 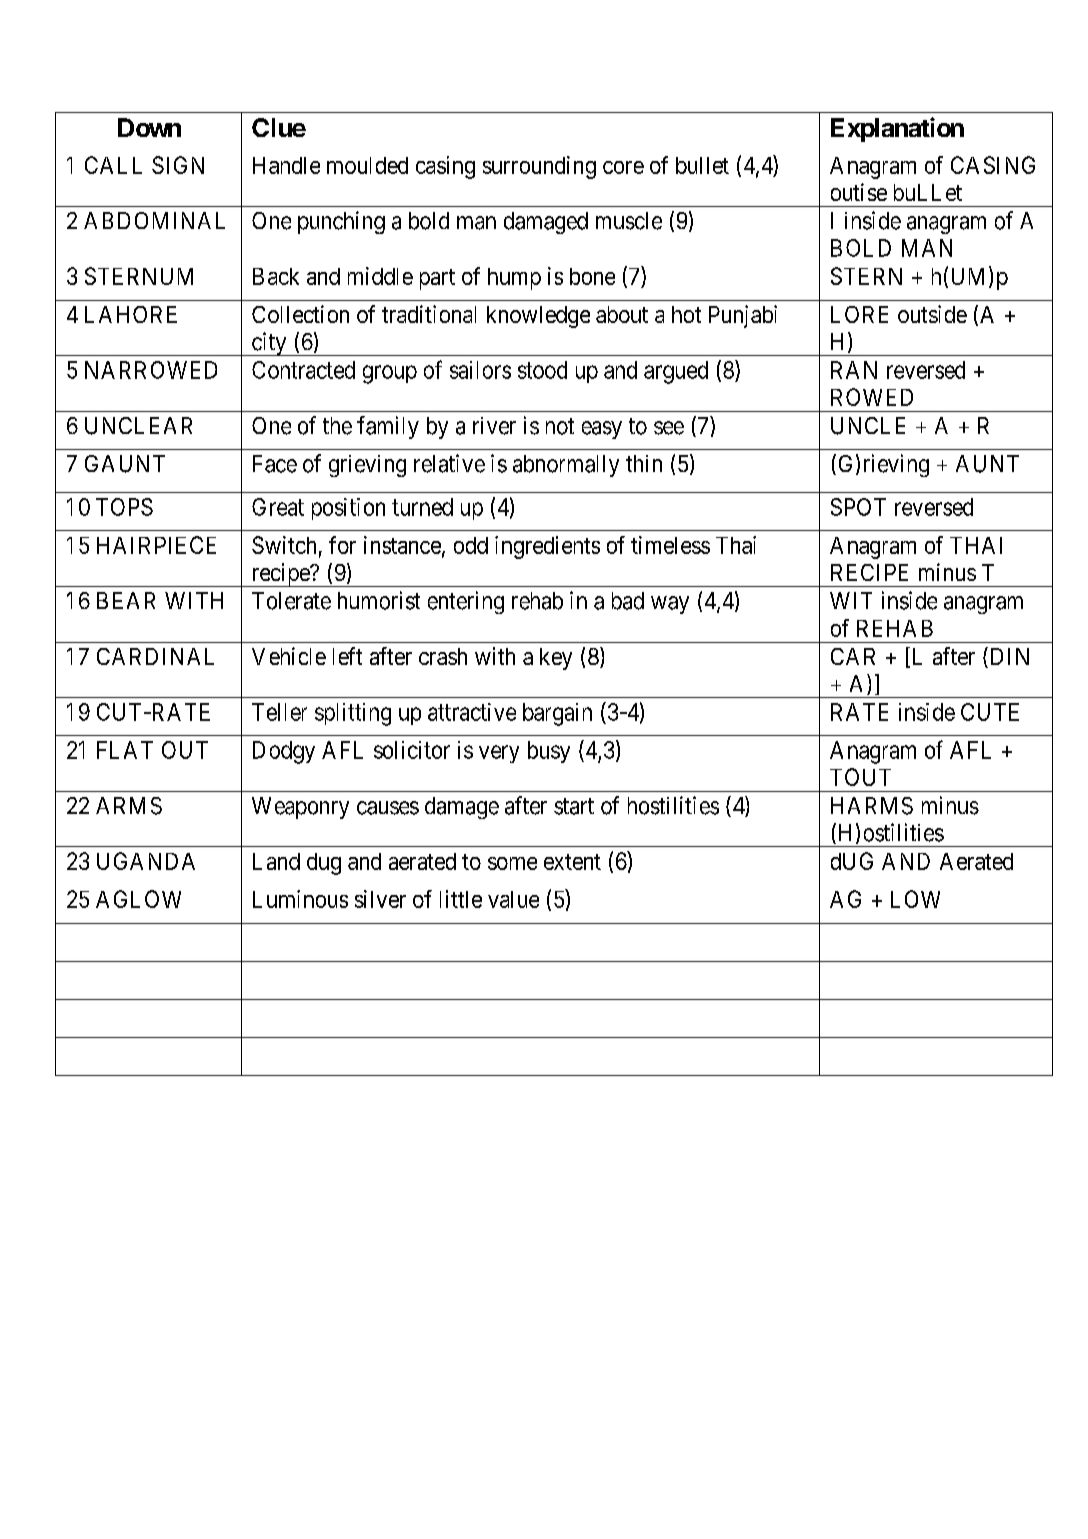 I want to click on surrounding, so click(x=539, y=167).
